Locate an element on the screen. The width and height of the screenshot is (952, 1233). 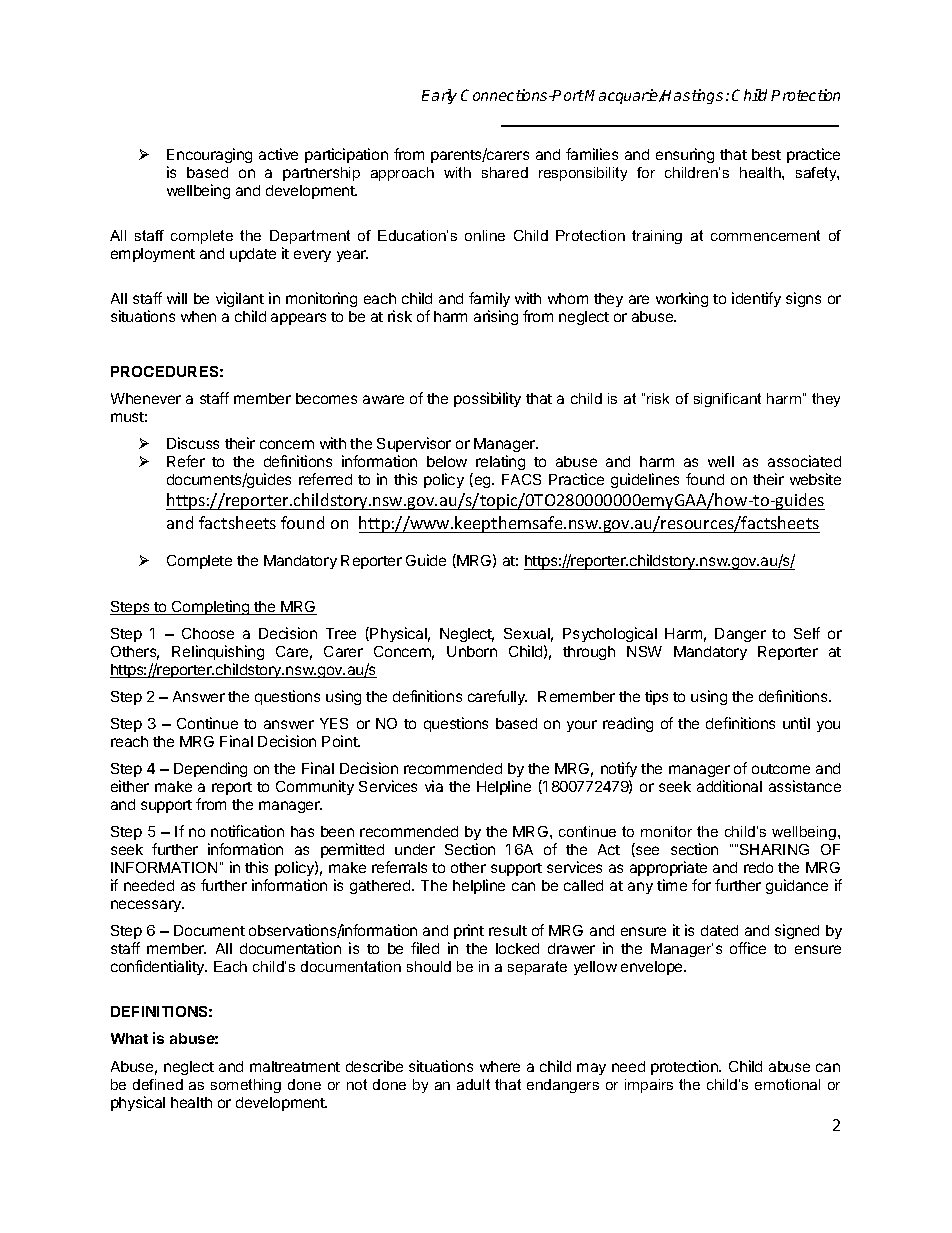
emotional is located at coordinates (787, 1084).
